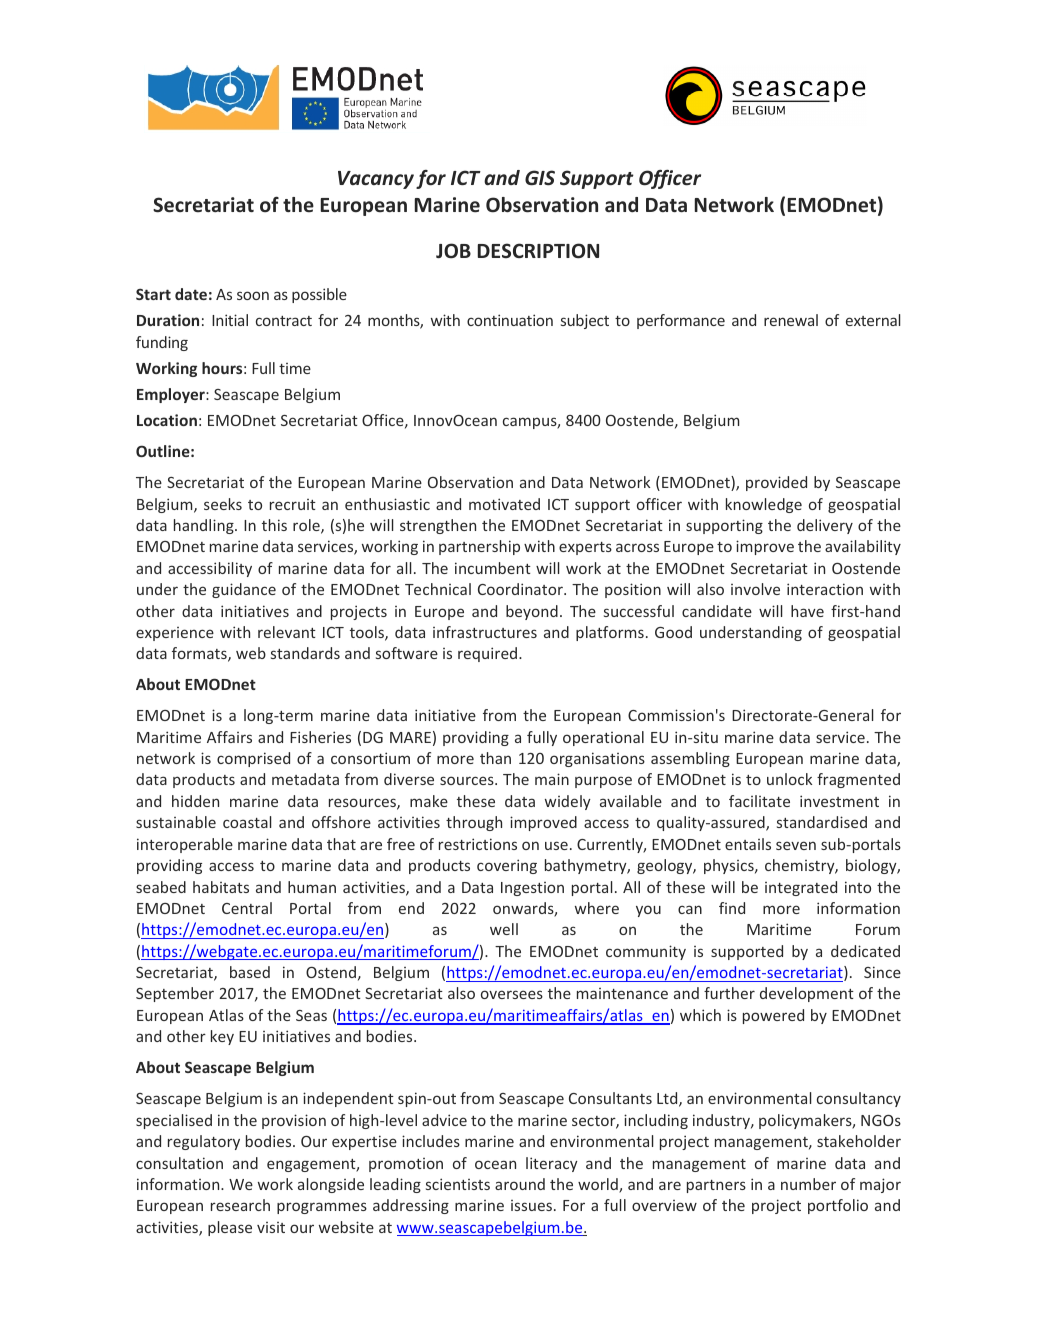 The width and height of the screenshot is (1037, 1342). I want to click on integrated, so click(801, 888).
